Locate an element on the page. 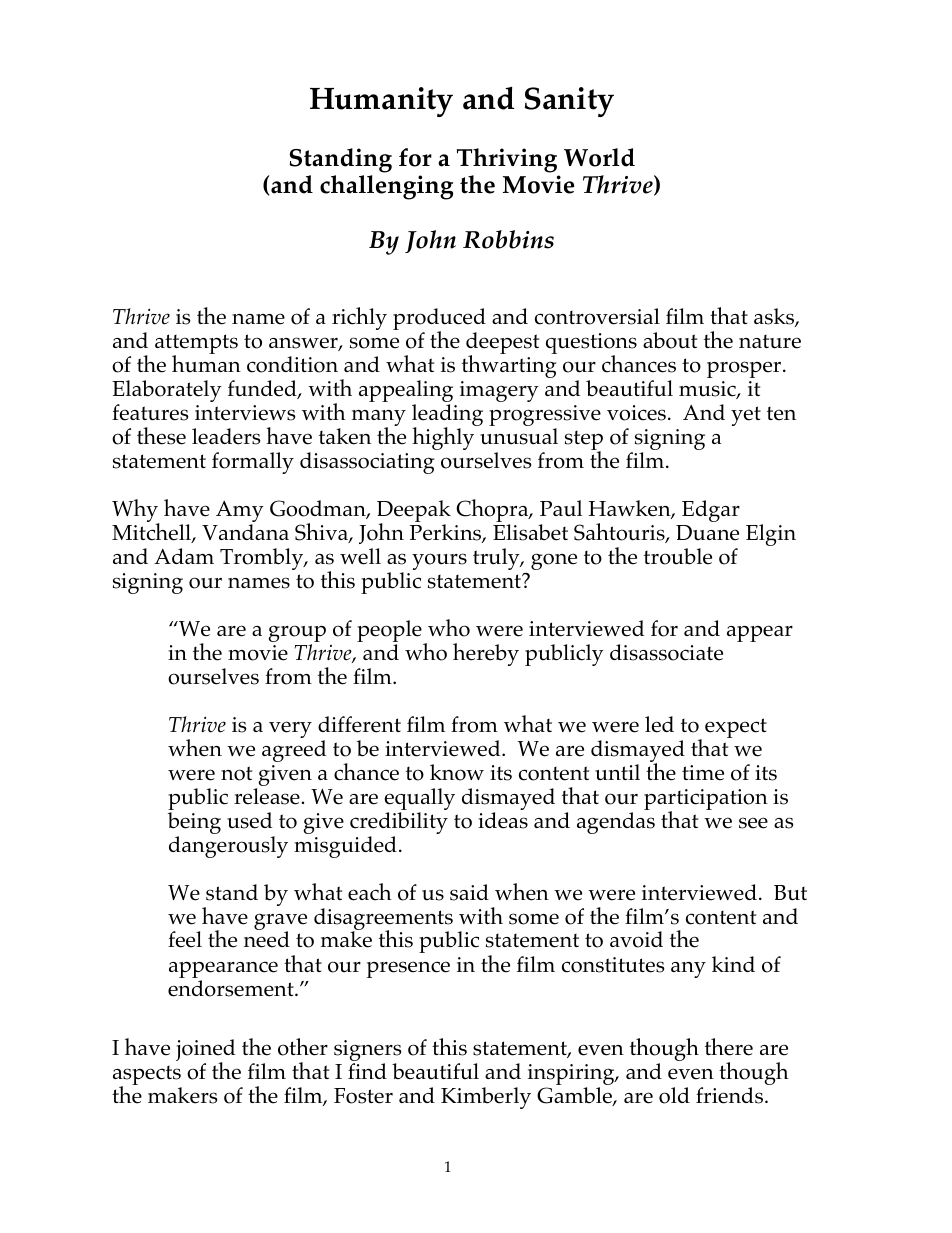 Image resolution: width=952 pixels, height=1233 pixels. Thriving is located at coordinates (507, 160).
